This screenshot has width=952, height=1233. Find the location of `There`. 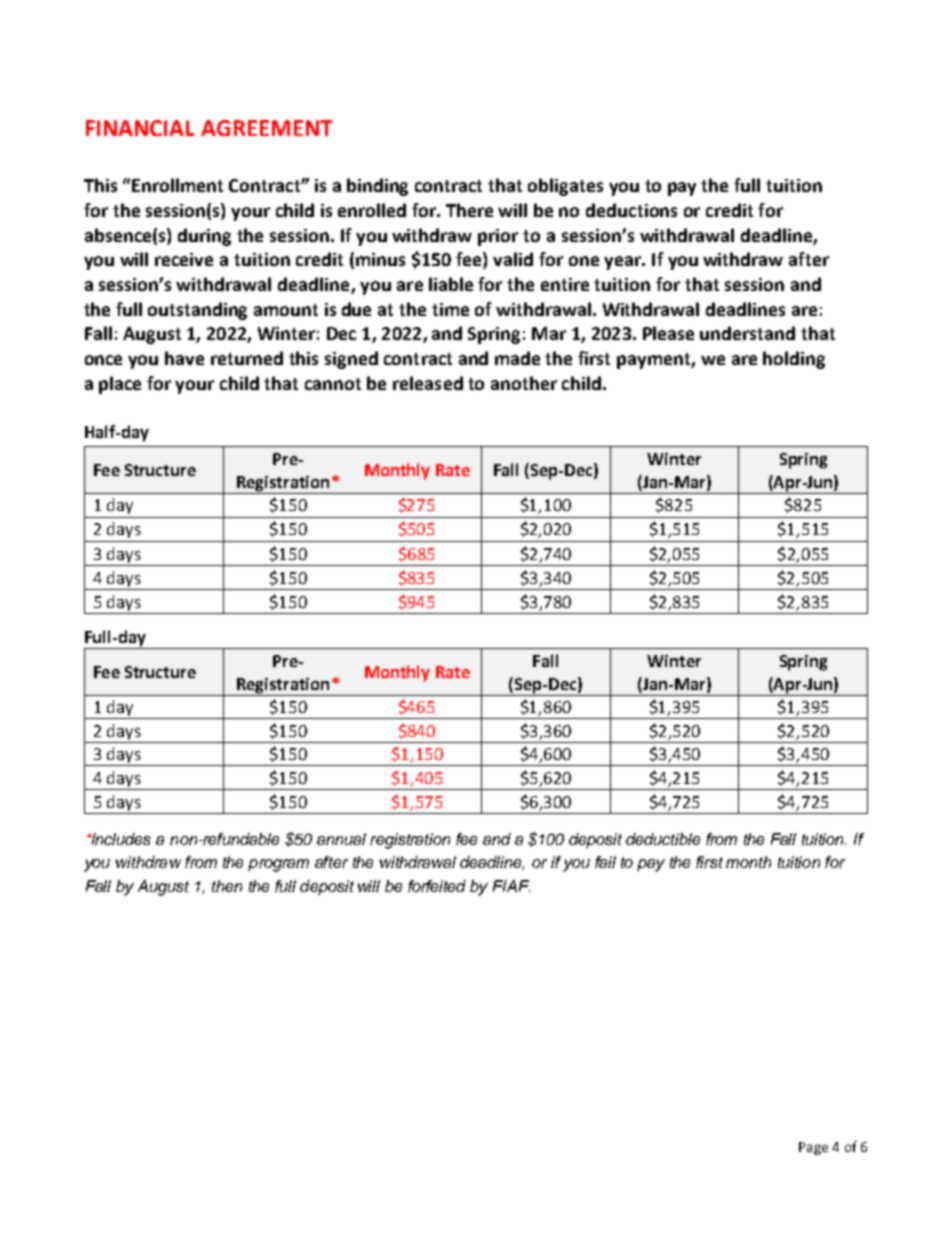

There is located at coordinates (469, 210).
